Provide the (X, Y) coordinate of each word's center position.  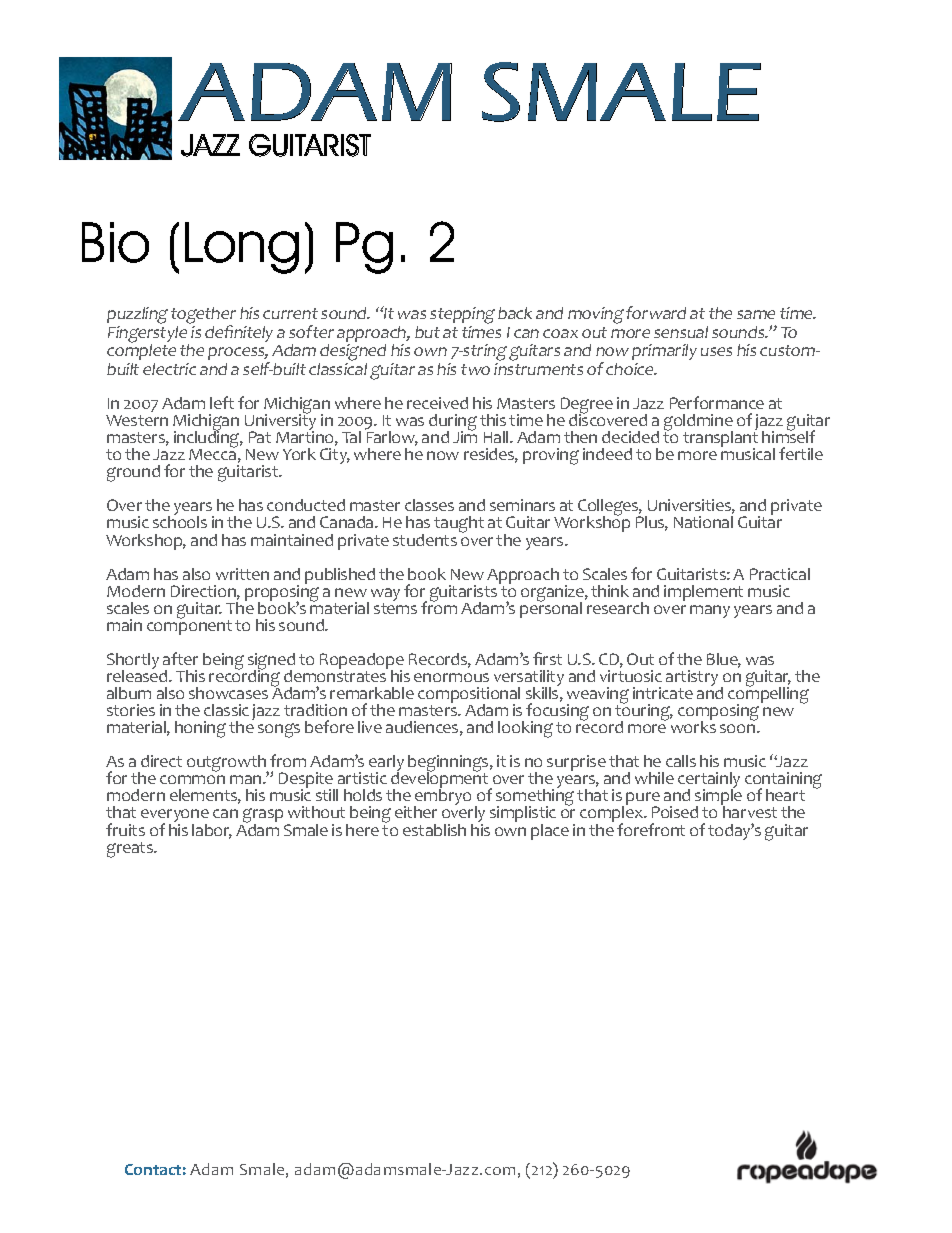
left (222, 402)
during (453, 424)
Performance (717, 402)
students (425, 540)
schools (180, 521)
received (437, 403)
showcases (228, 693)
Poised (675, 812)
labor (212, 831)
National (703, 522)
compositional (469, 696)
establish (434, 830)
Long (242, 248)
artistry (694, 679)
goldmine (698, 424)
